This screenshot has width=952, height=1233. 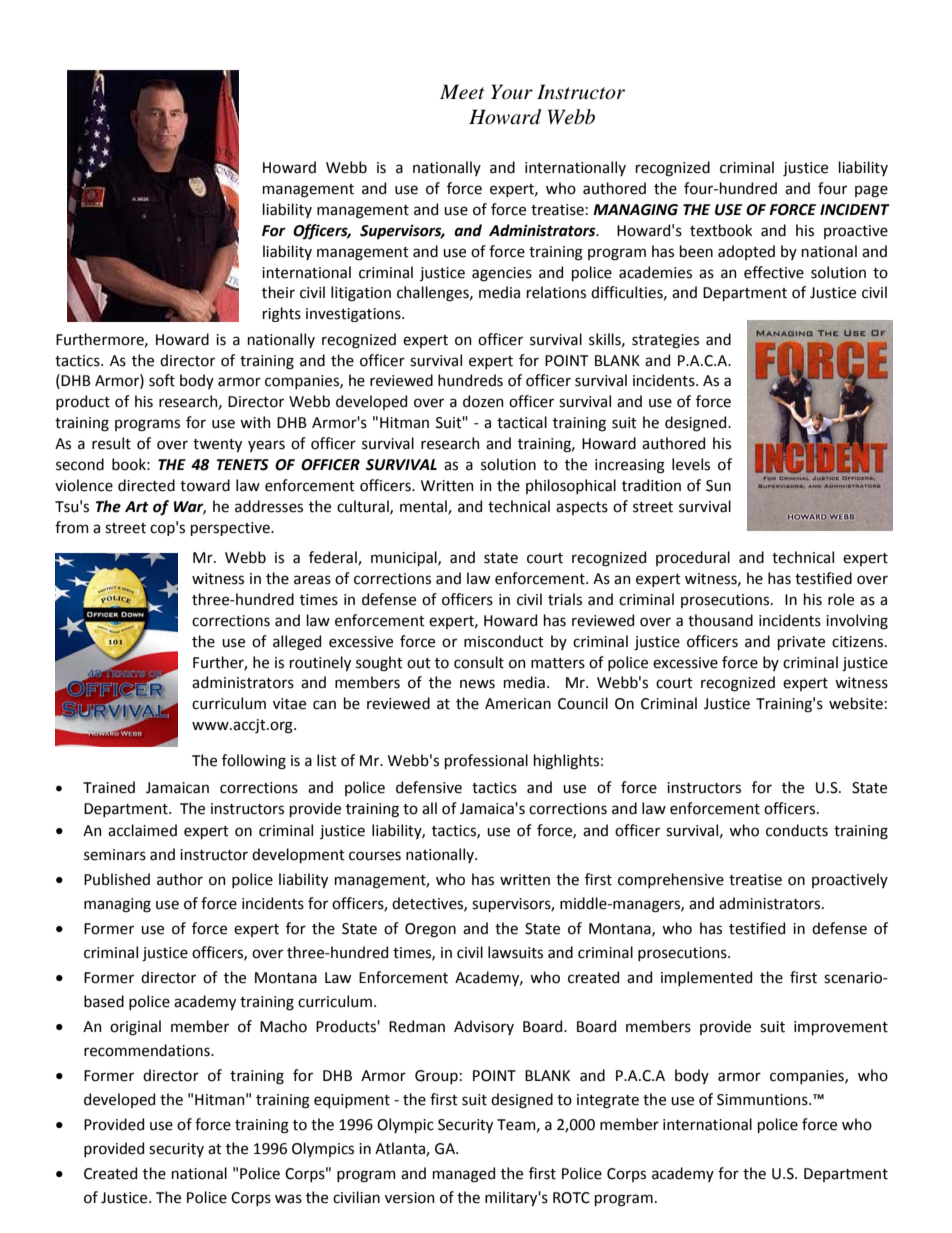 I want to click on page, so click(x=871, y=191).
